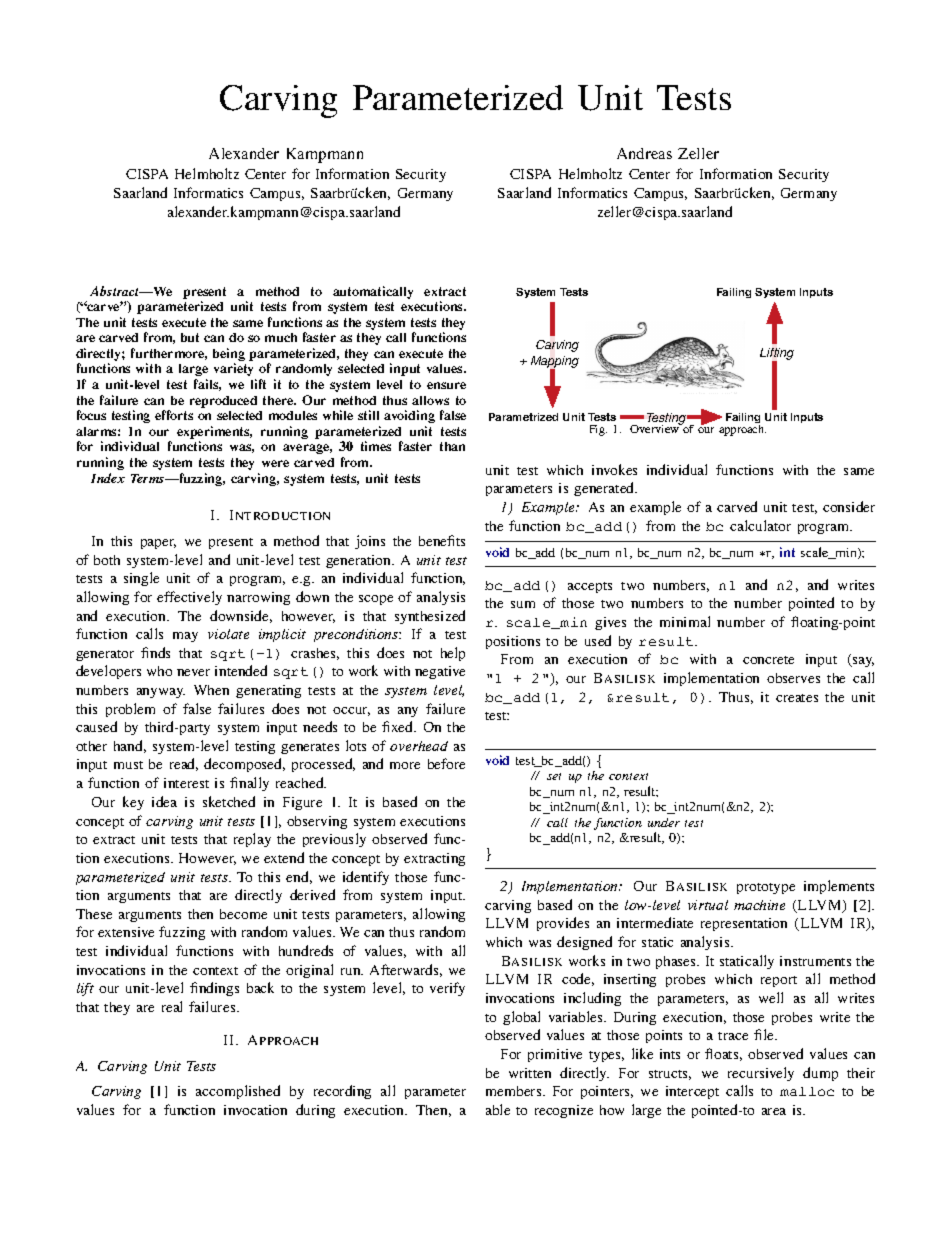  I want to click on help, so click(453, 654).
